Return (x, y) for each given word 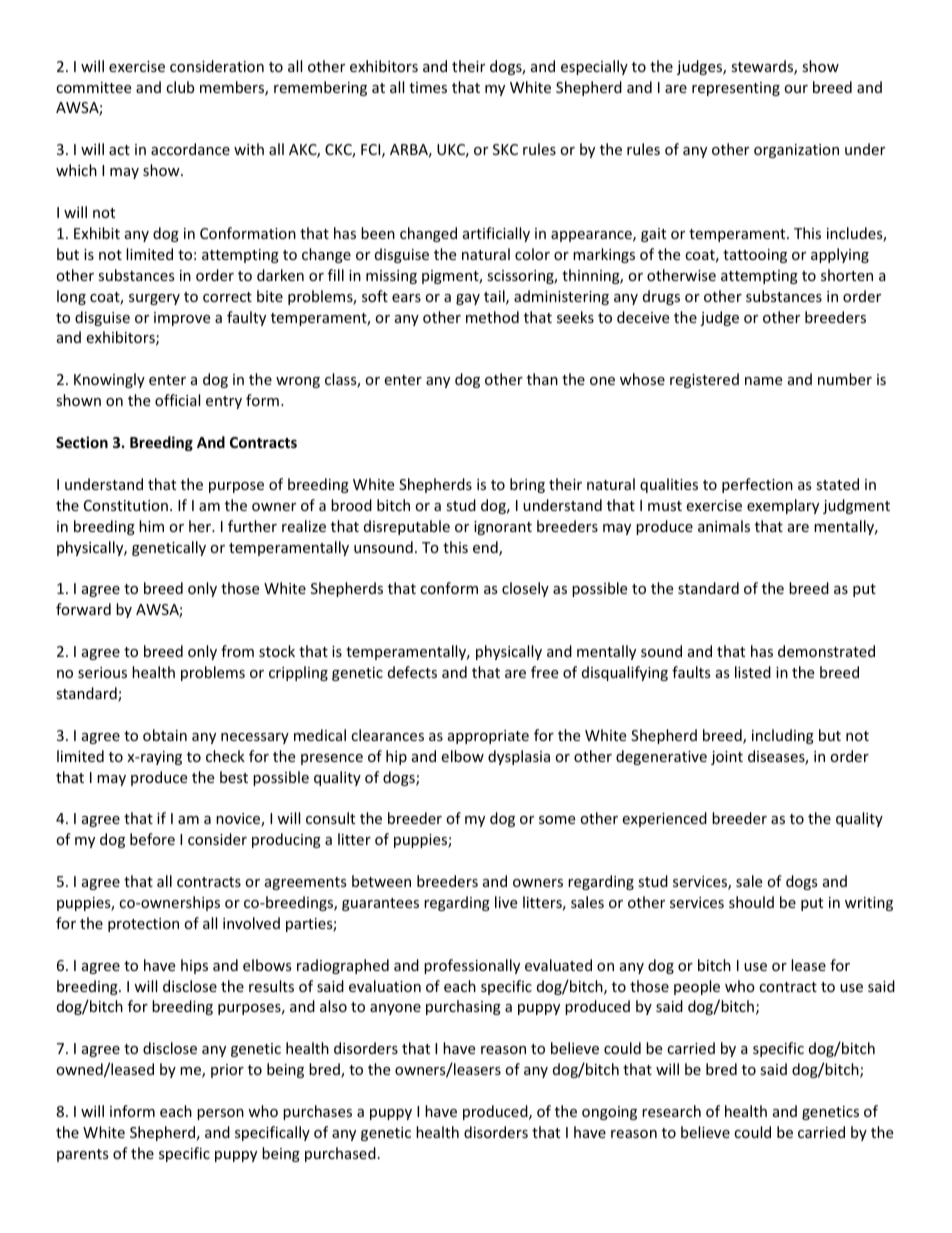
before (152, 839)
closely (525, 589)
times (428, 87)
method (492, 317)
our (796, 89)
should (751, 902)
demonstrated (826, 651)
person (220, 1114)
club (180, 87)
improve (182, 319)
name (763, 381)
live (506, 902)
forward (83, 609)
